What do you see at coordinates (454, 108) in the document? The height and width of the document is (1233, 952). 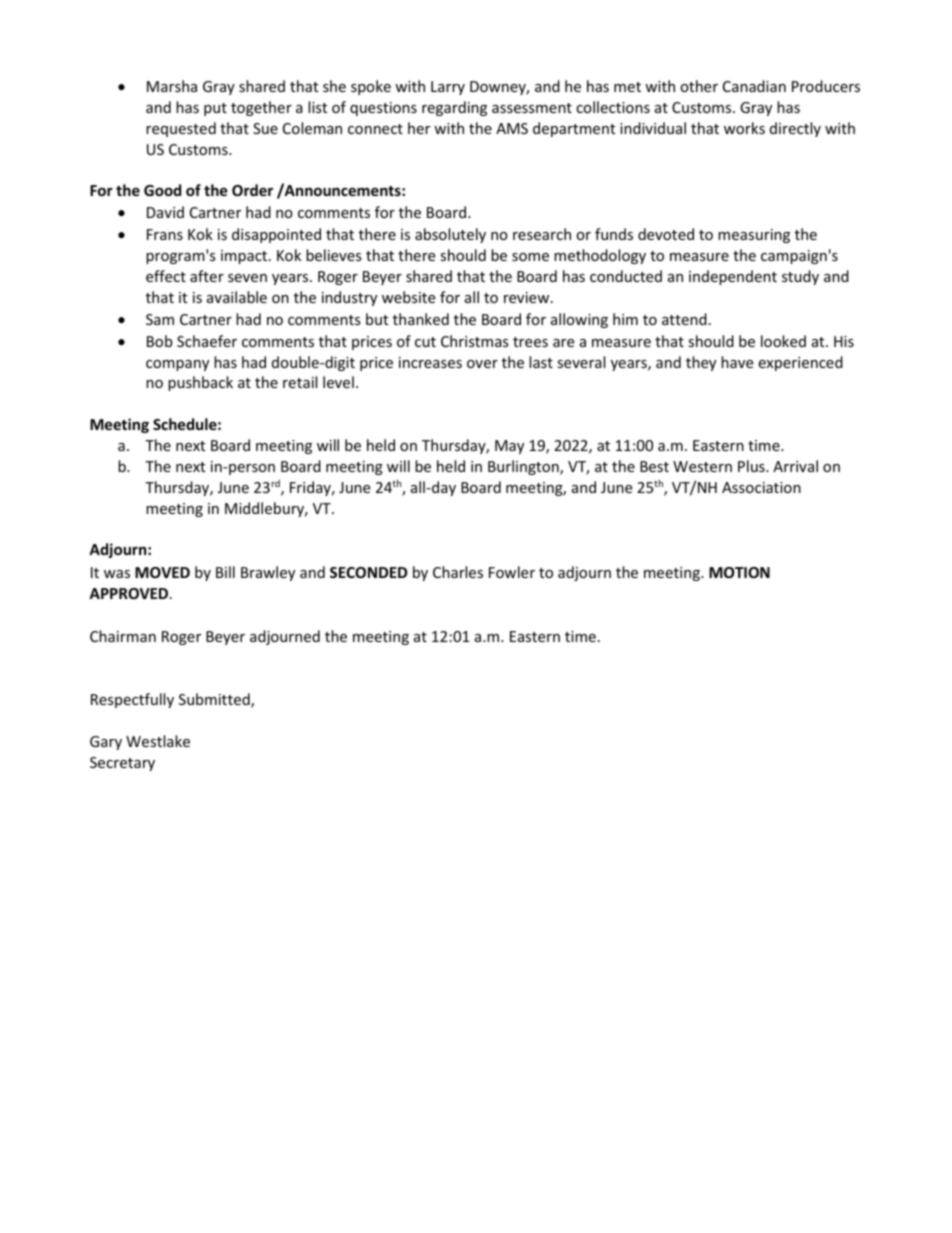 I see `regarding` at bounding box center [454, 108].
